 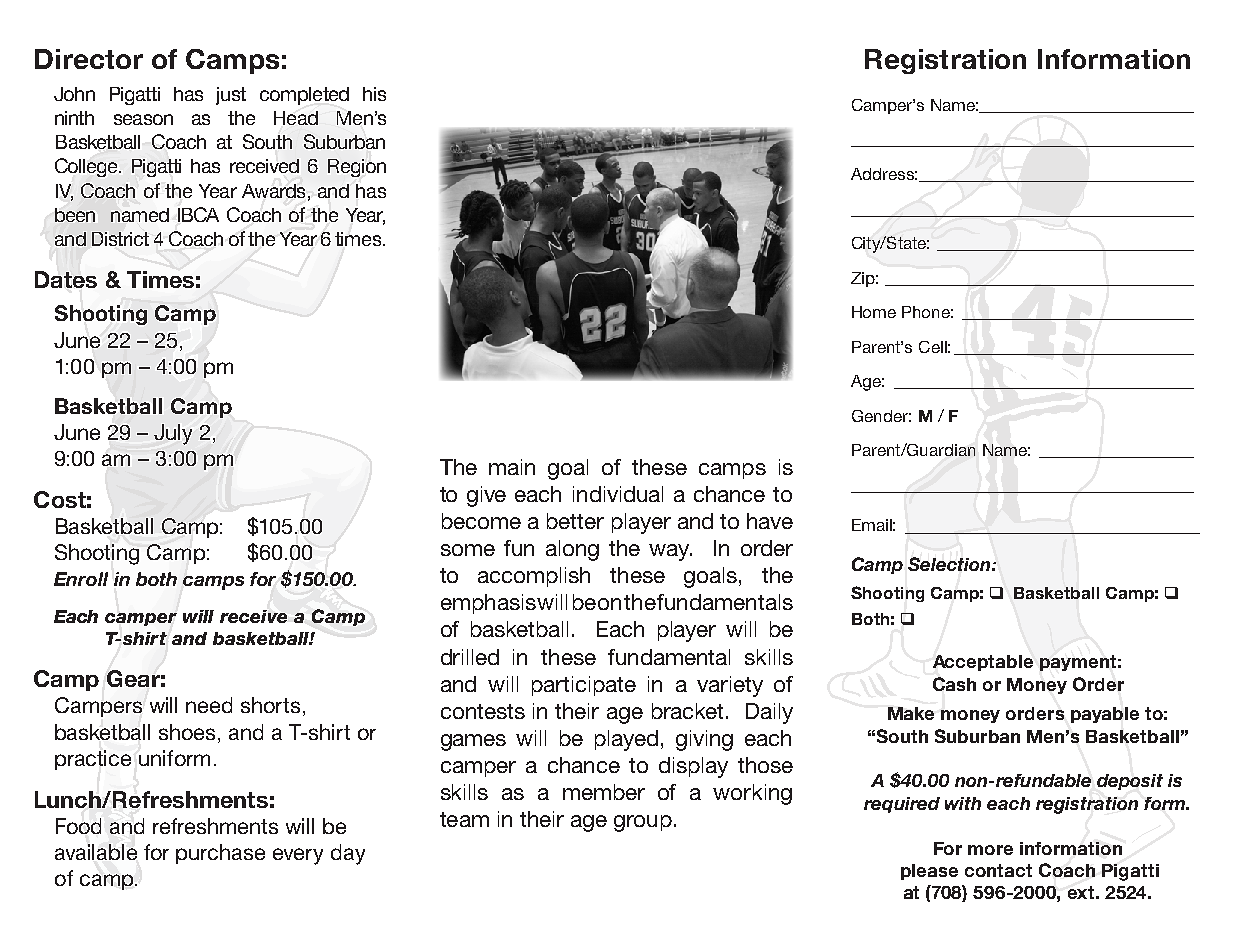 What do you see at coordinates (173, 434) in the screenshot?
I see `July` at bounding box center [173, 434].
